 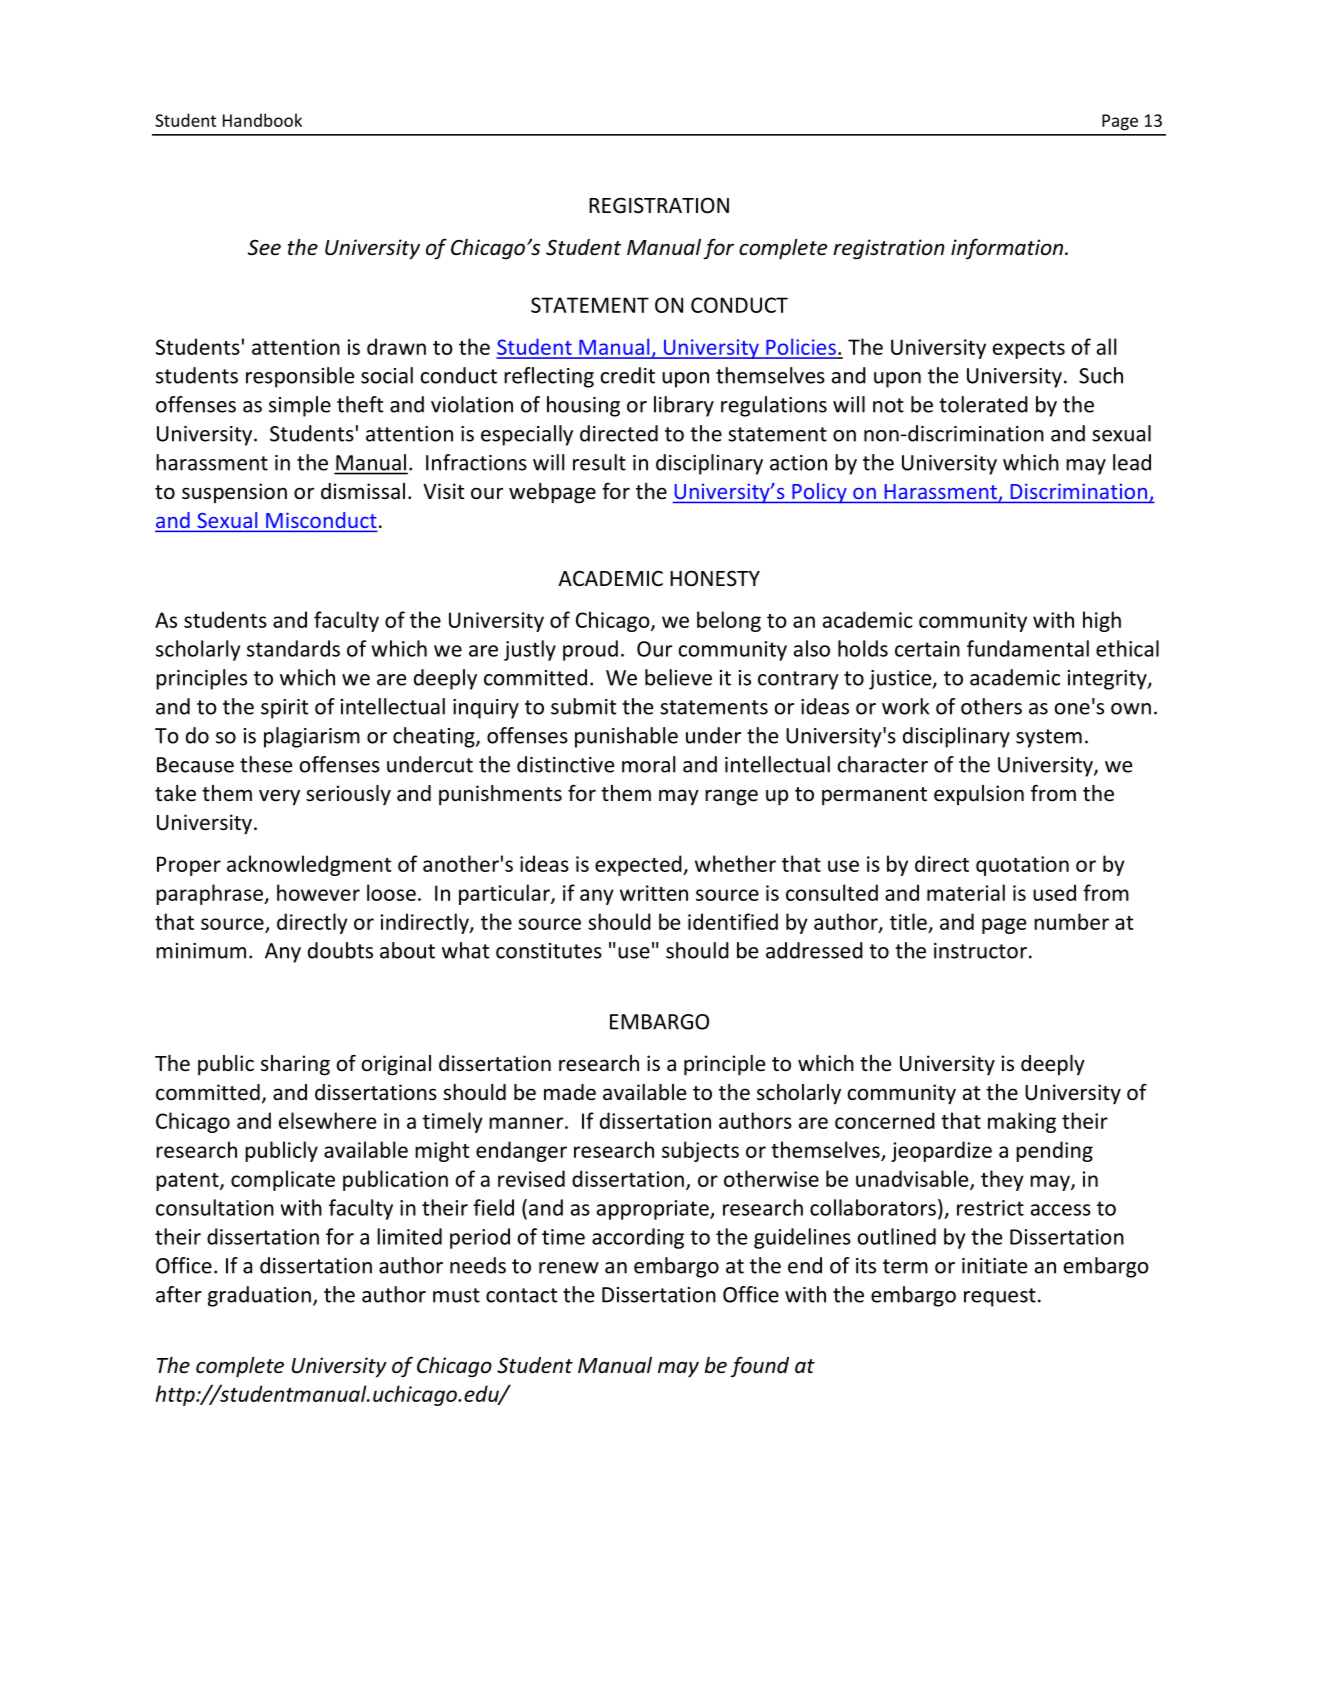 What do you see at coordinates (295, 1065) in the screenshot?
I see `sharing` at bounding box center [295, 1065].
